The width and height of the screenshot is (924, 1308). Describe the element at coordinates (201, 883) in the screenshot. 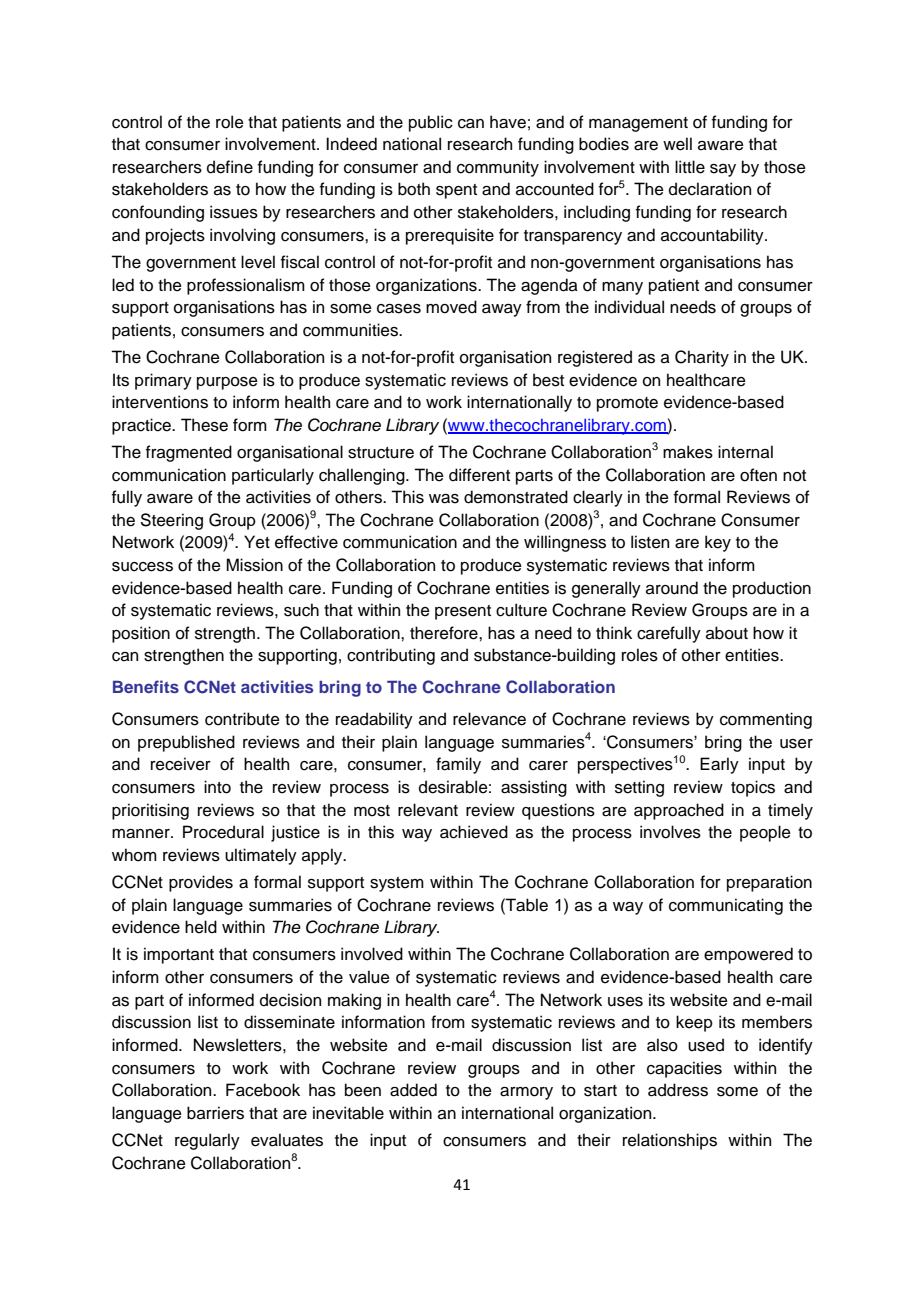

I see `provides` at that location.
